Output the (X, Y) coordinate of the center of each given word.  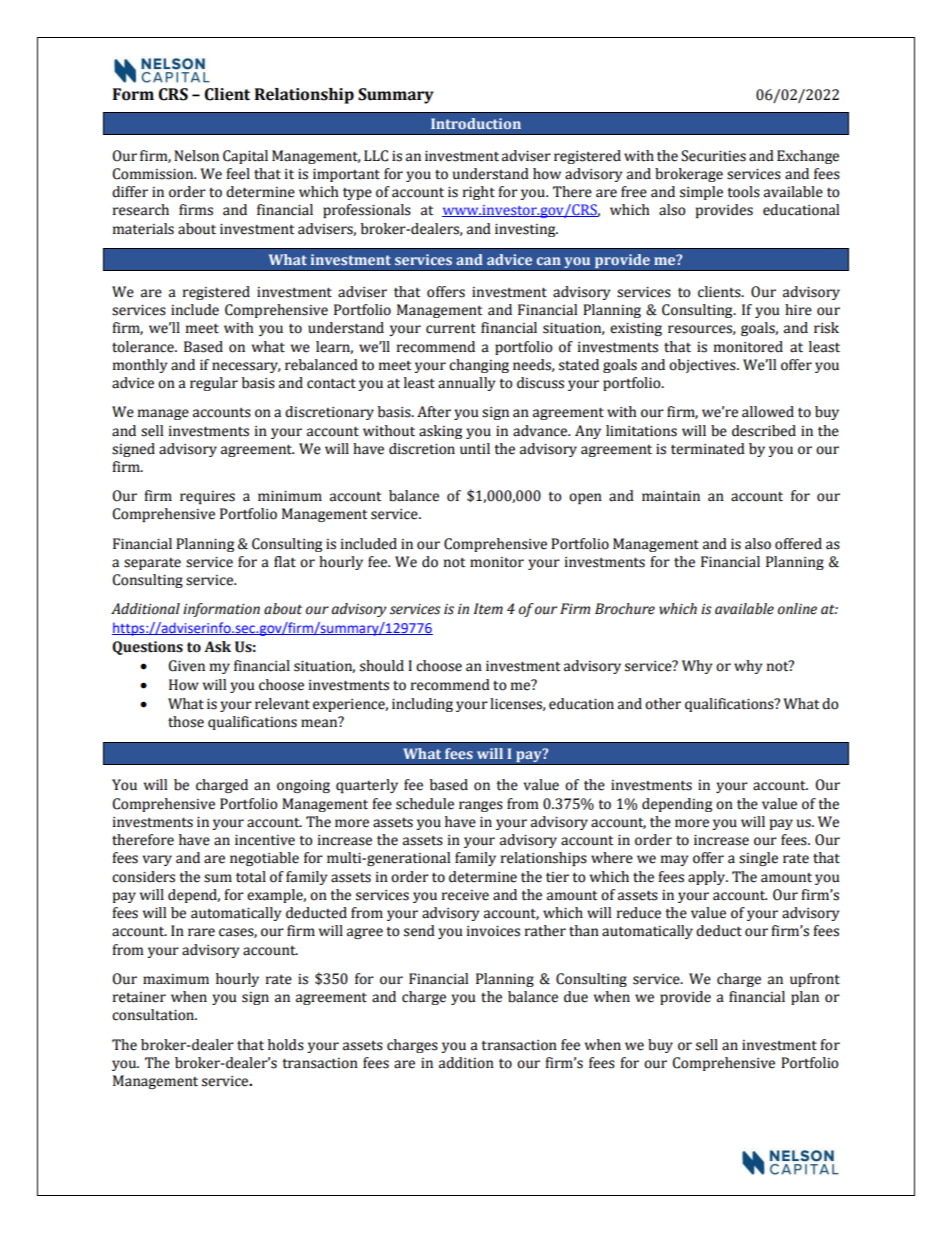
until (475, 449)
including (422, 705)
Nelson (196, 156)
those (186, 722)
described (764, 431)
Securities (713, 156)
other (663, 704)
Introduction (476, 123)
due (576, 997)
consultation (154, 1015)
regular (214, 384)
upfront (815, 980)
